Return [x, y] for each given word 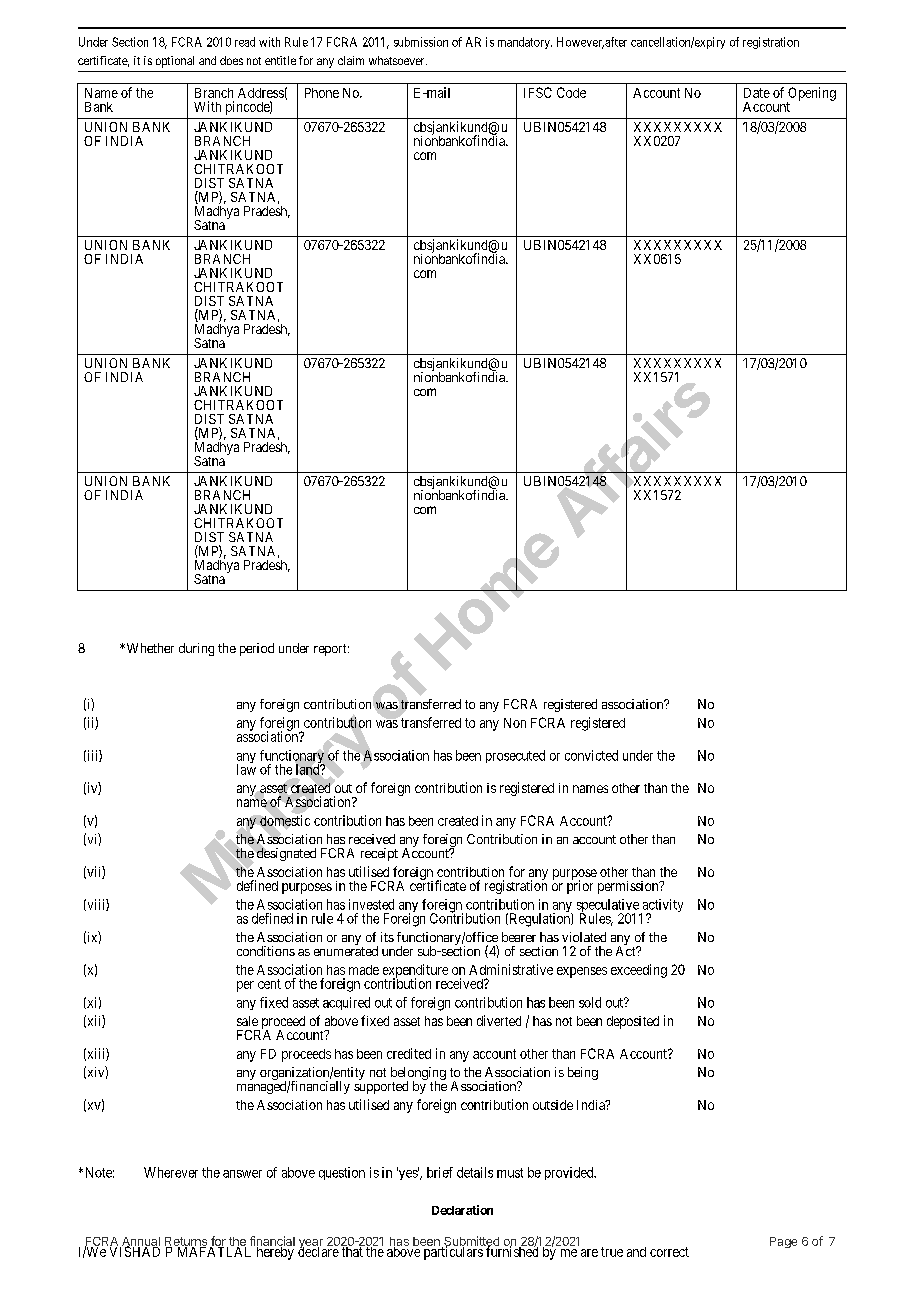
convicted [591, 755]
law [246, 768]
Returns [186, 1243]
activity [661, 907]
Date [757, 93]
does [231, 60]
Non [515, 723]
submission [421, 42]
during [196, 649]
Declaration [462, 1210]
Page [783, 1242]
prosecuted [515, 756]
